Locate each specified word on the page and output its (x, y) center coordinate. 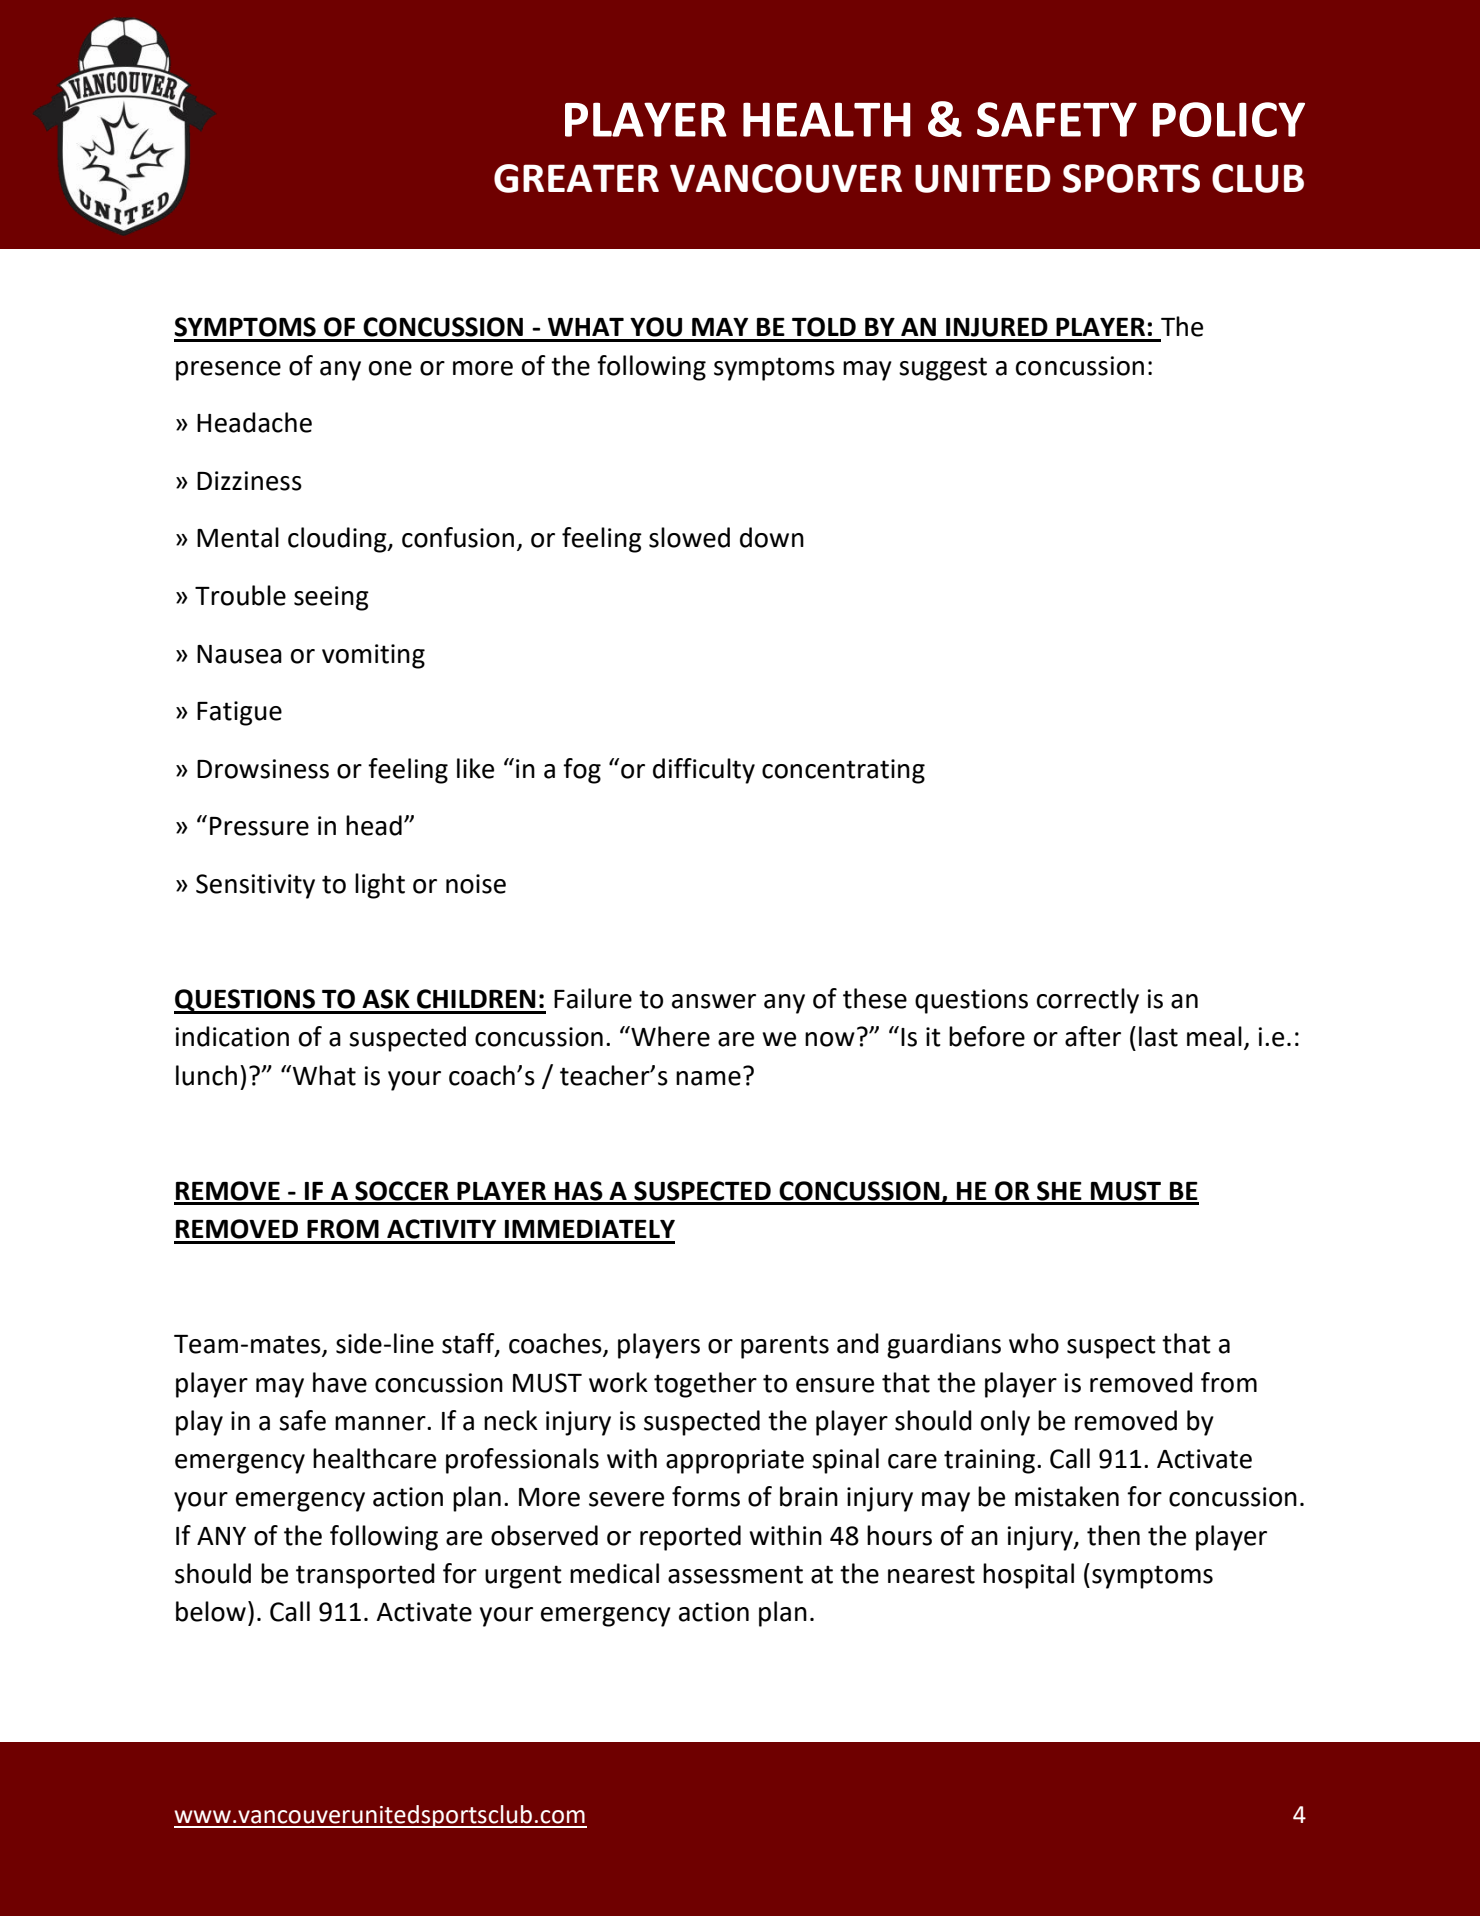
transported (365, 1576)
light (380, 886)
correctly (1088, 1001)
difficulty (704, 771)
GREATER (576, 178)
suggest (943, 369)
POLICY (1229, 119)
